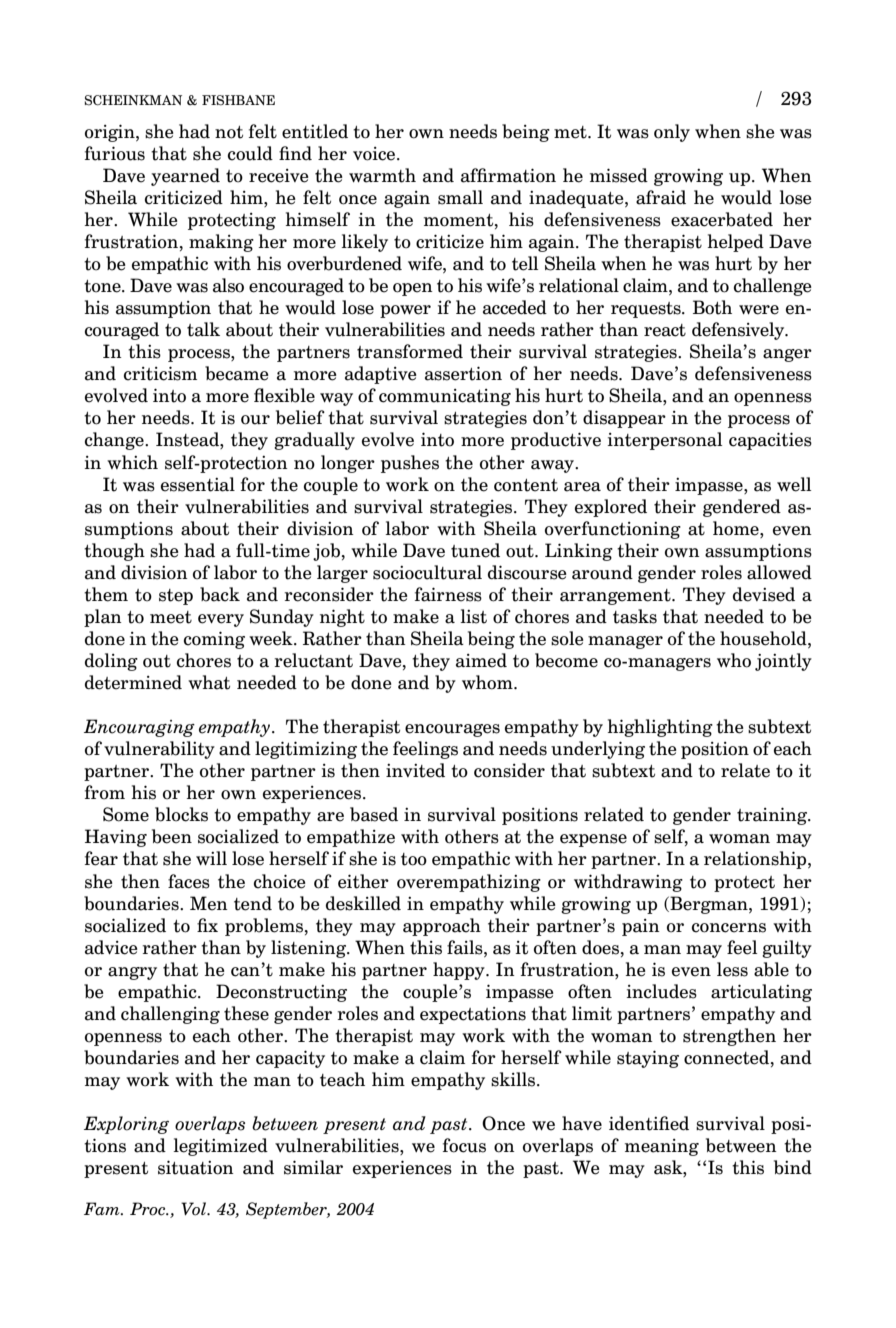 The height and width of the screenshot is (1328, 896). What do you see at coordinates (207, 925) in the screenshot?
I see `fix` at bounding box center [207, 925].
